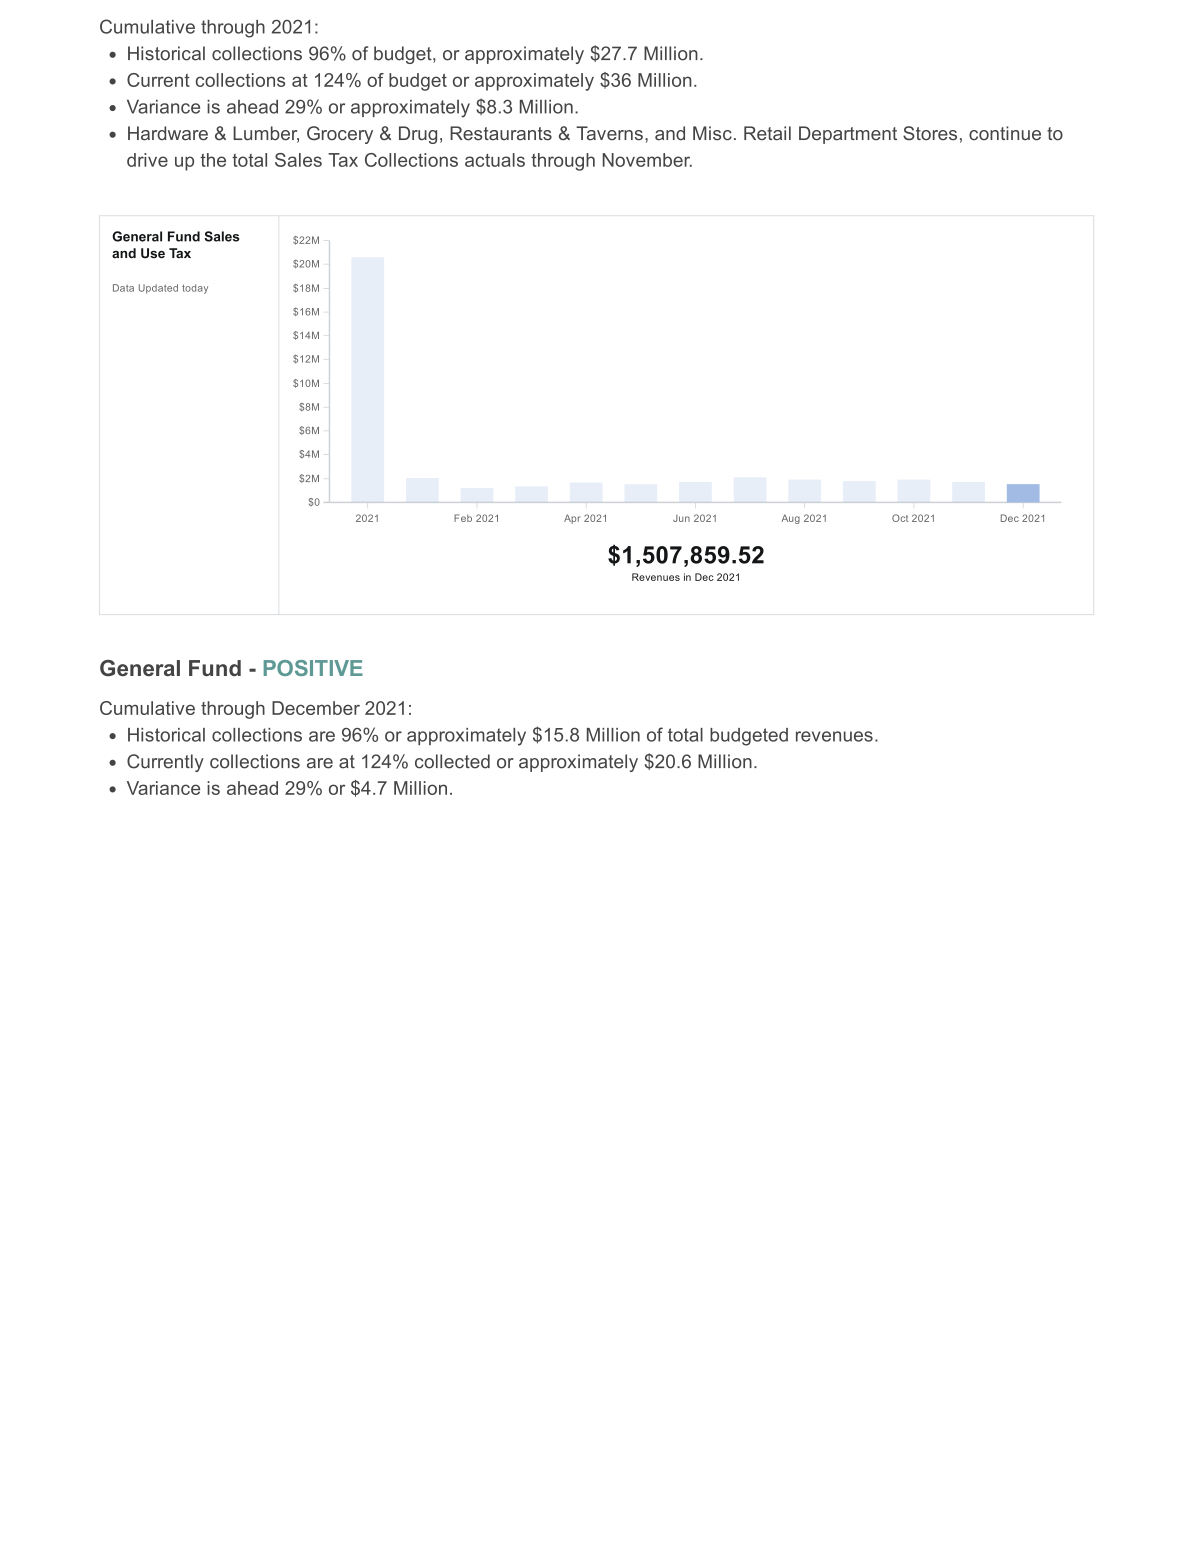 The height and width of the screenshot is (1546, 1194). I want to click on Oct, so click(900, 518).
